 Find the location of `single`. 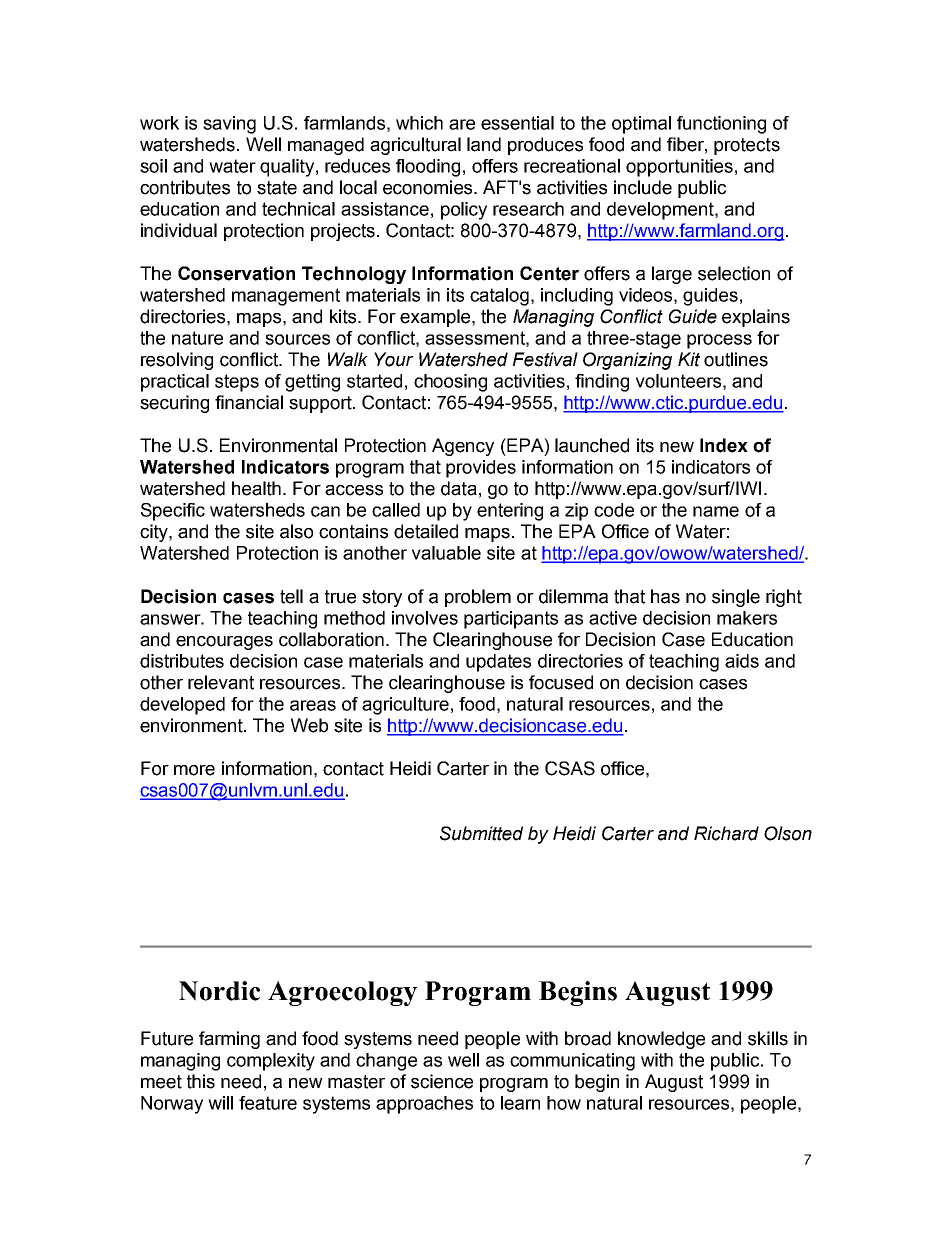

single is located at coordinates (736, 598).
